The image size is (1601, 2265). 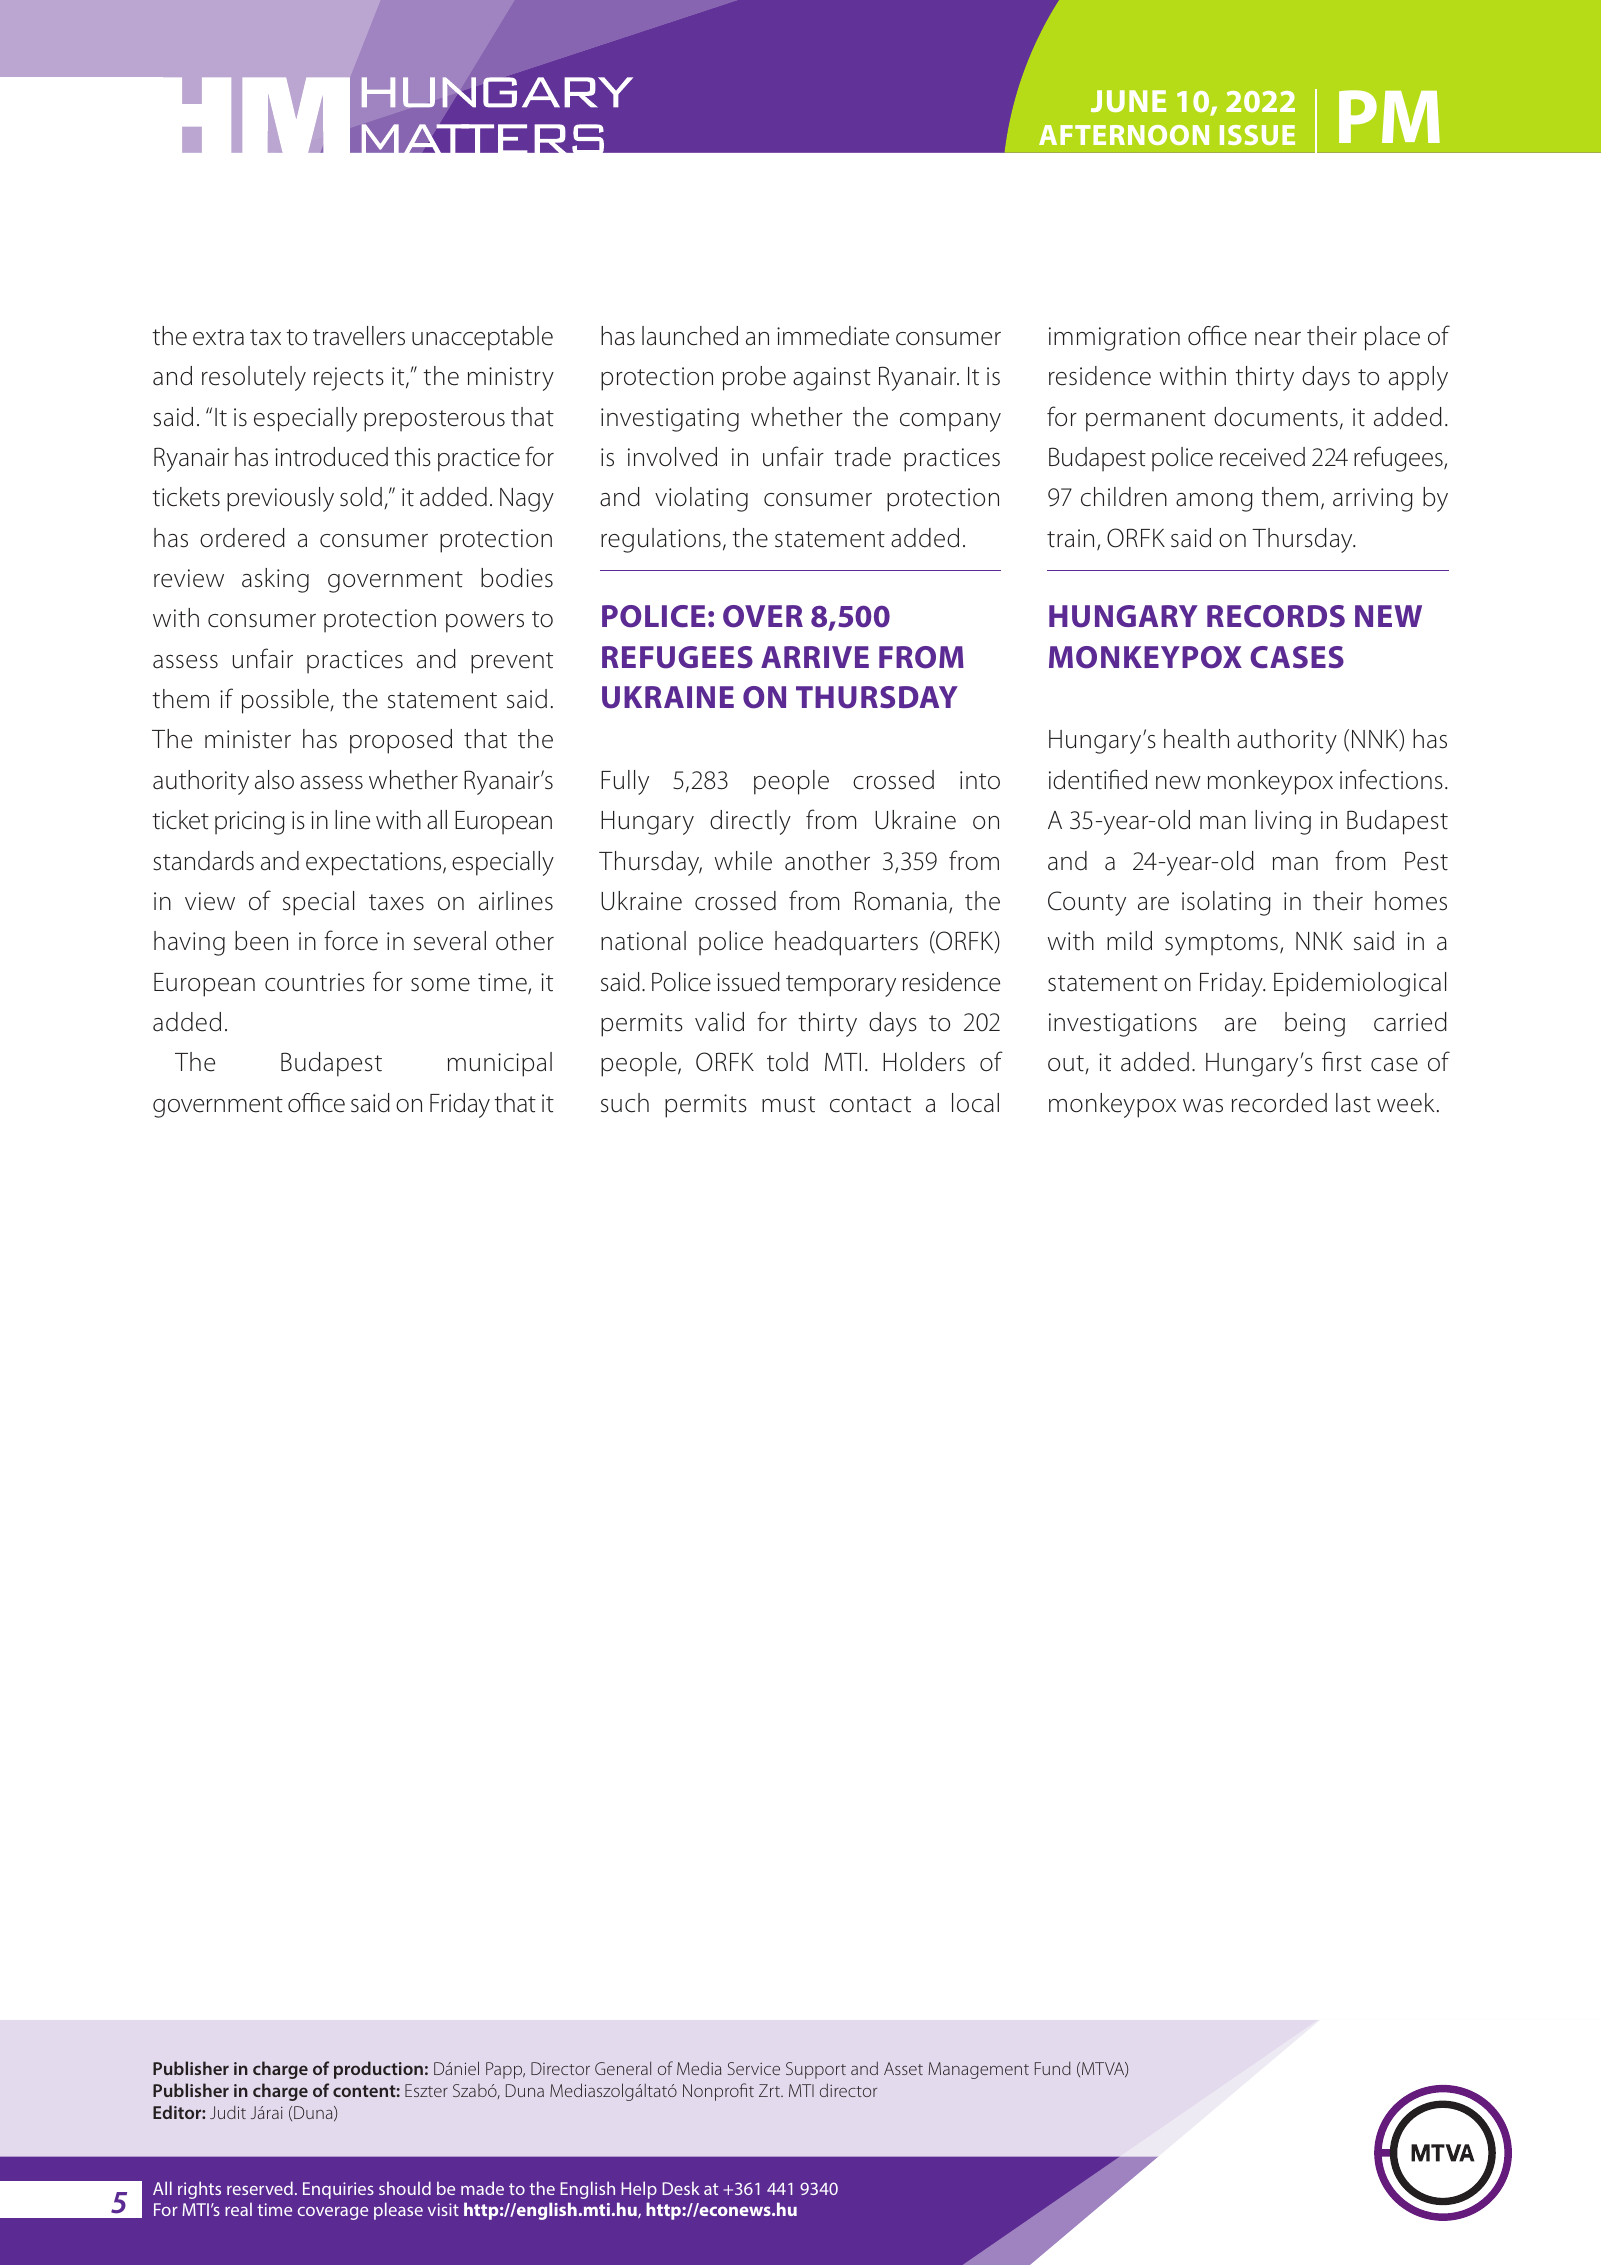 What do you see at coordinates (1276, 616) in the document?
I see `RECORDS` at bounding box center [1276, 616].
